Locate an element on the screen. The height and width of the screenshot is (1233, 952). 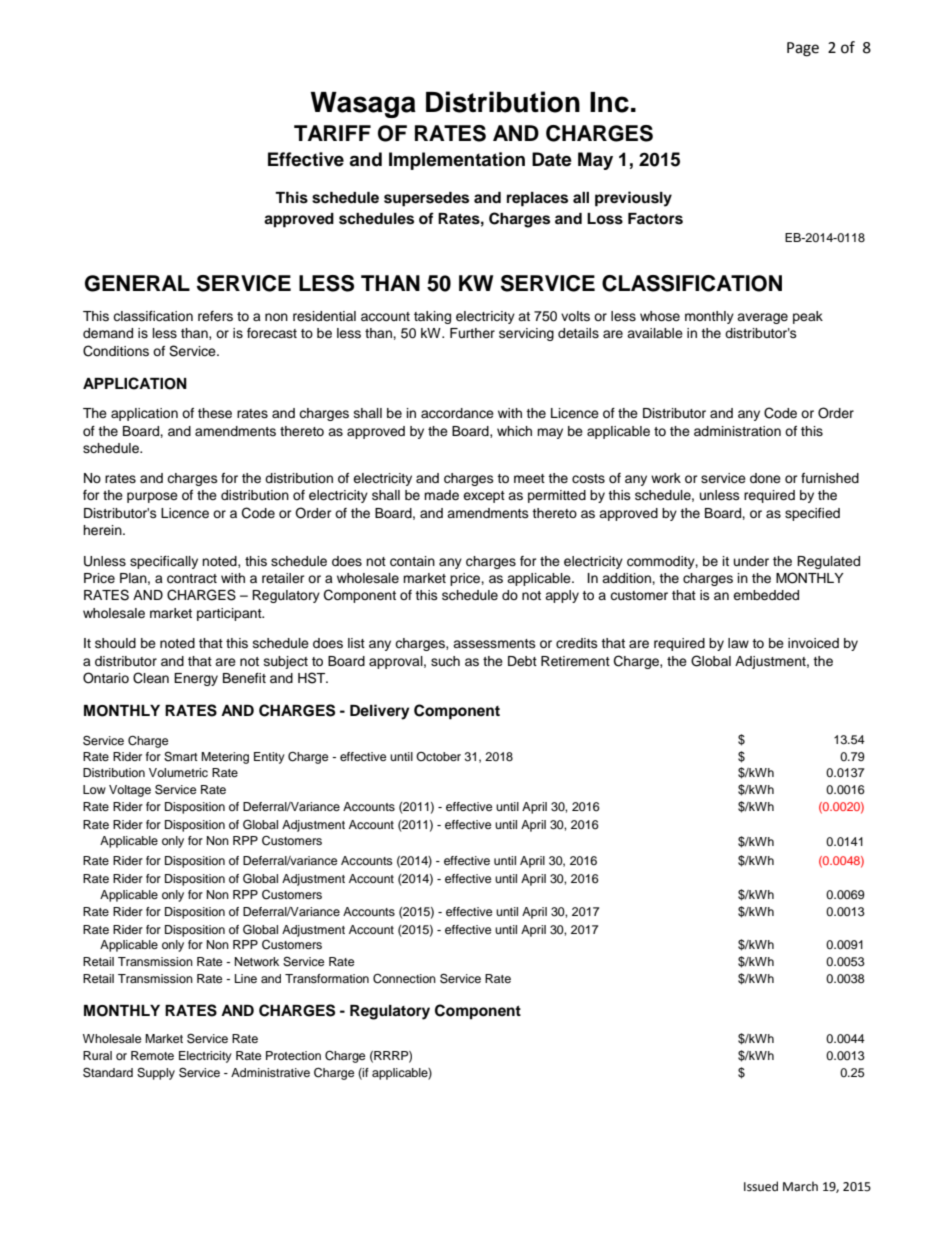
Implementation is located at coordinates (457, 161).
